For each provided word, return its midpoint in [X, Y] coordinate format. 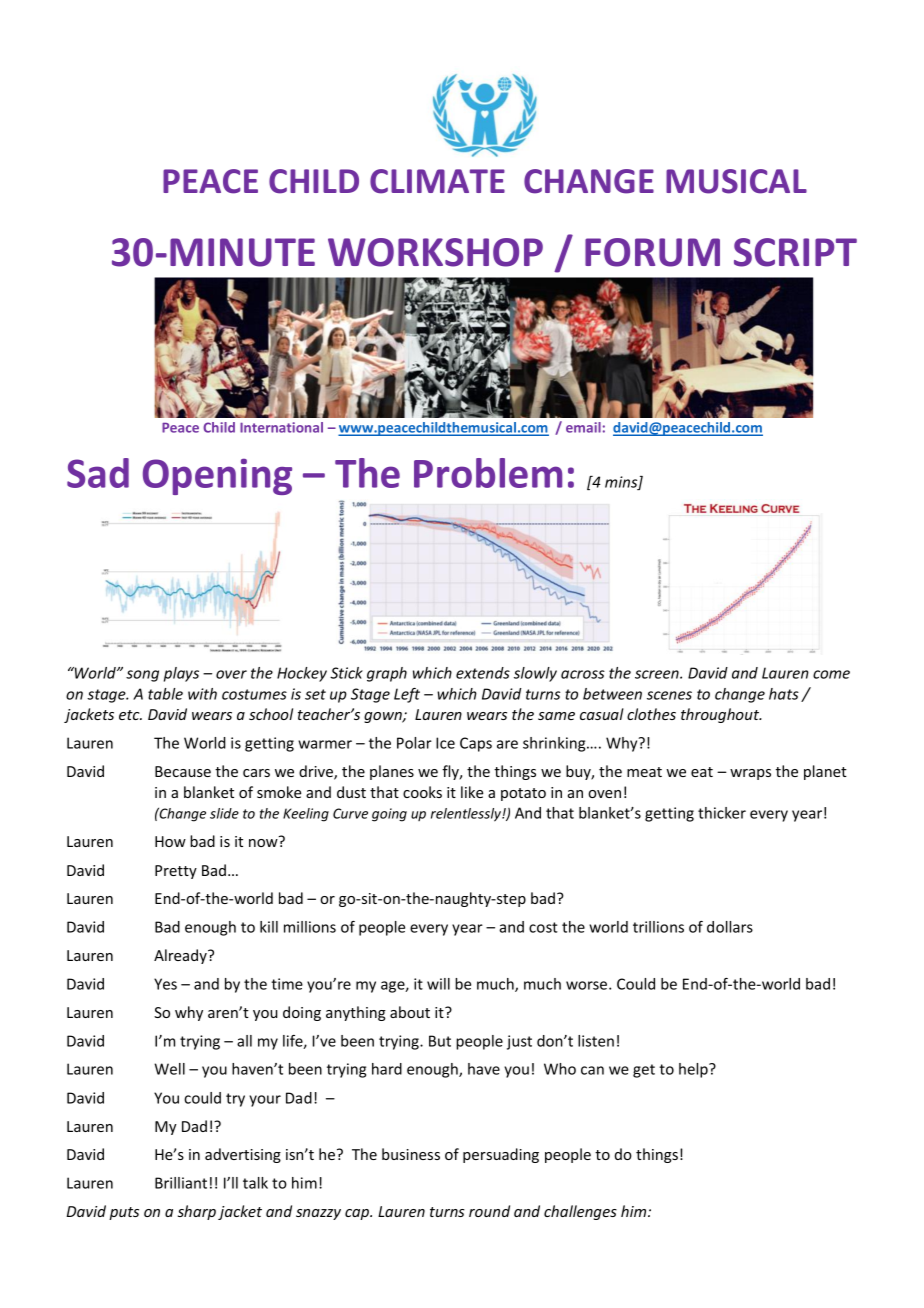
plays [181, 674]
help [694, 1070]
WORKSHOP [435, 252]
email [583, 427]
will [438, 984]
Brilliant [181, 1183]
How [170, 841]
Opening [217, 477]
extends [483, 673]
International [281, 427]
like [472, 792]
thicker [722, 813]
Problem [488, 473]
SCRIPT [795, 252]
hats [784, 694]
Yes [165, 984]
